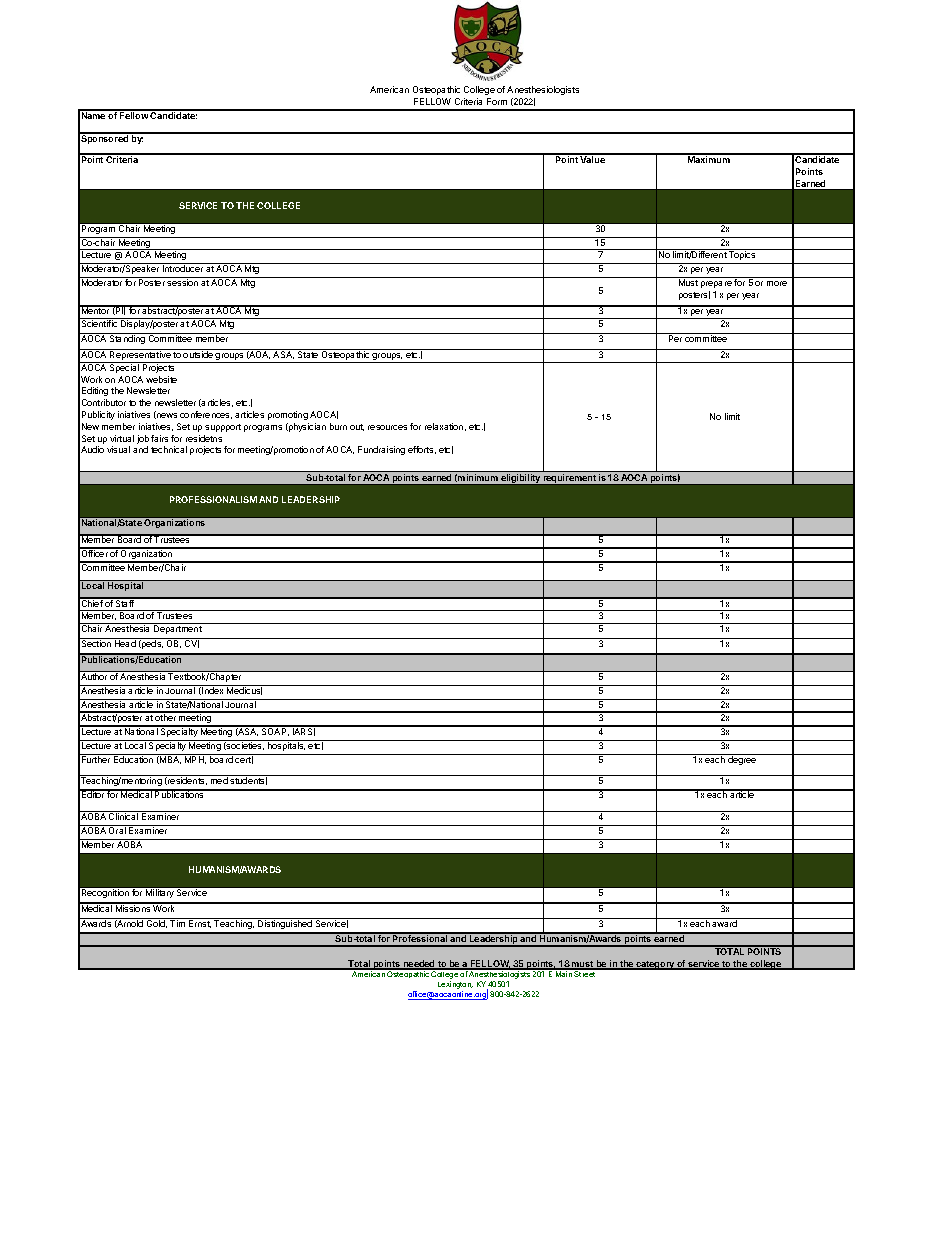 This document has height=1233, width=952. I want to click on Lexington, so click(455, 986).
